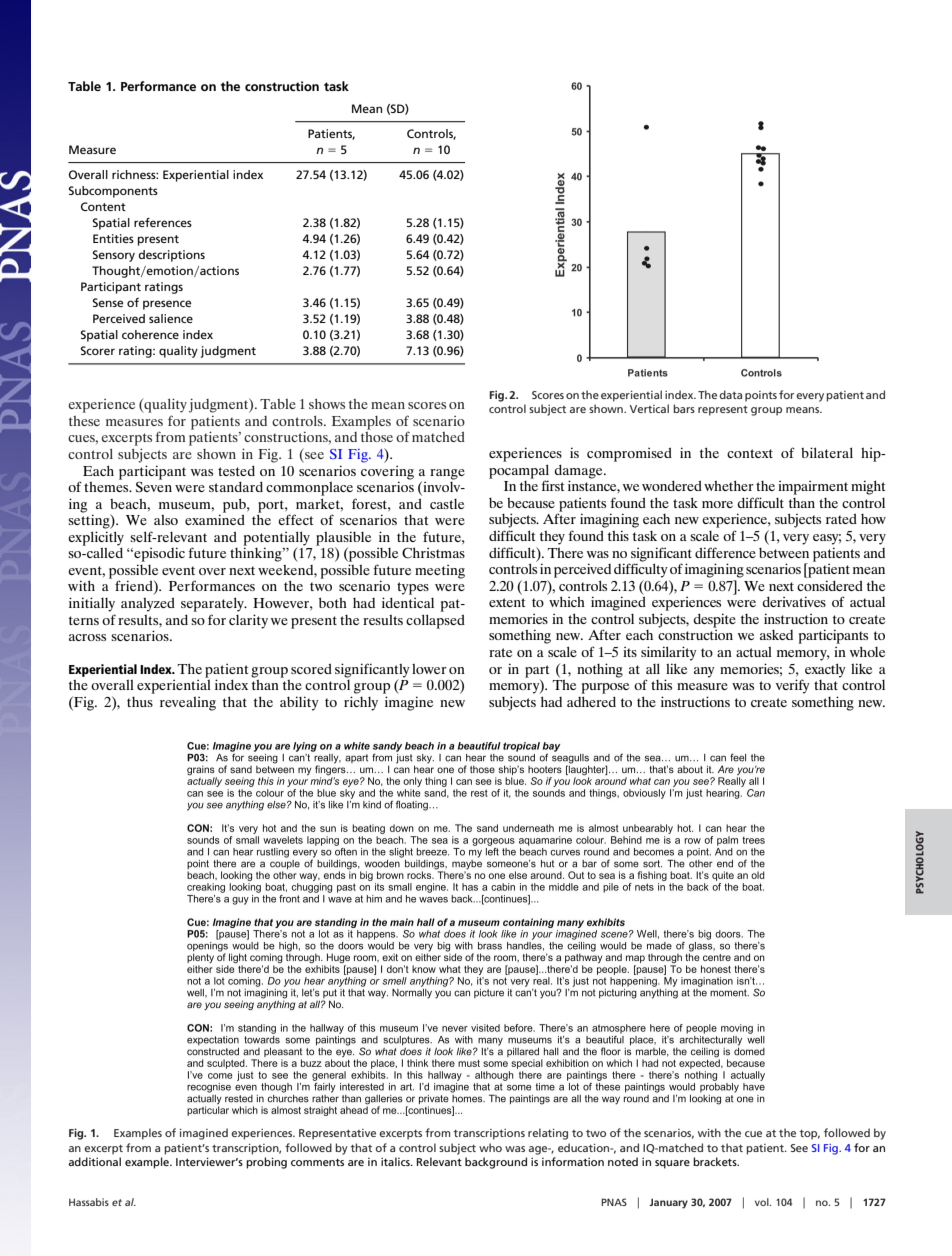 The height and width of the screenshot is (1256, 952). I want to click on verify, so click(793, 686).
